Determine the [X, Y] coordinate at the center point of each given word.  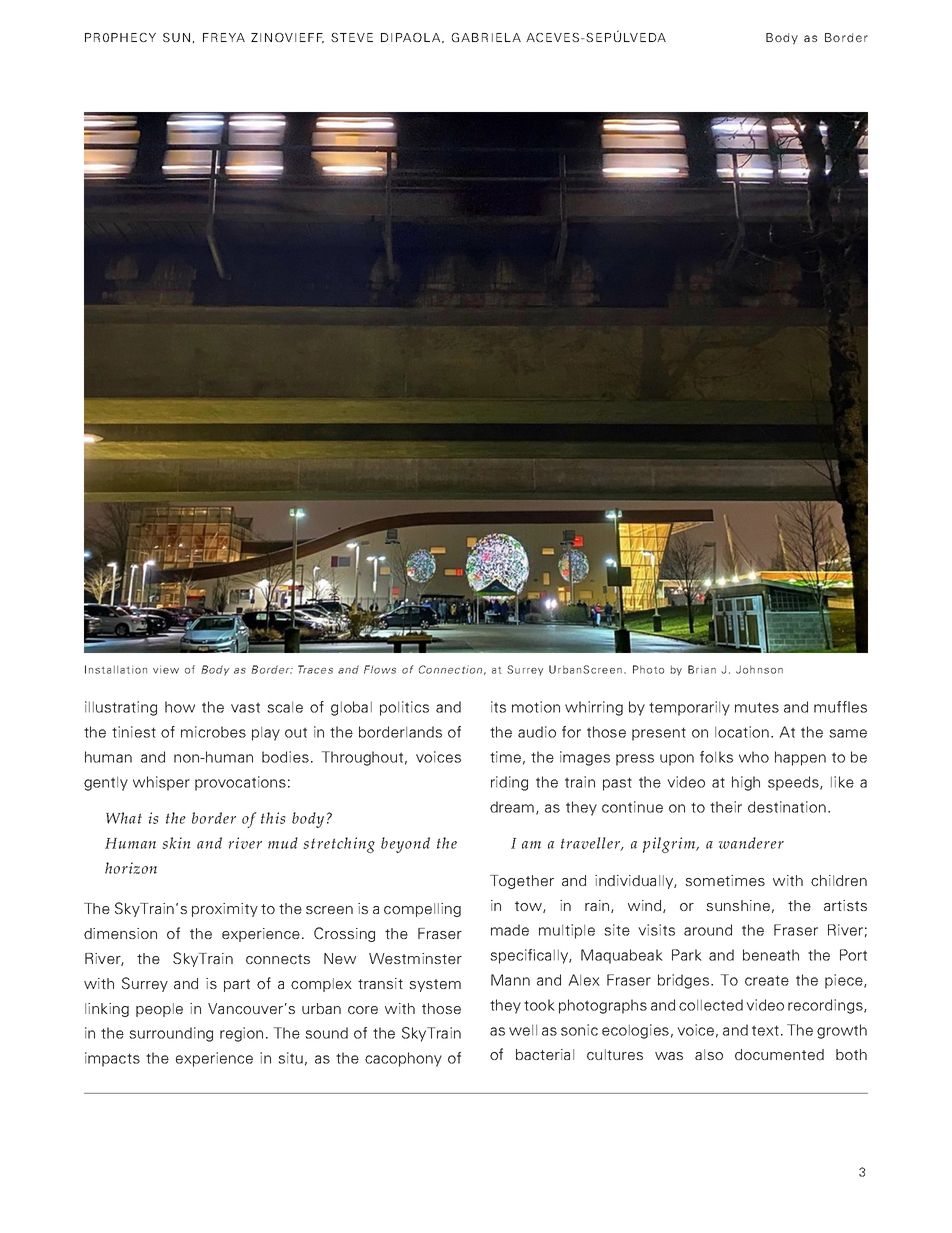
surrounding [171, 1034]
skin [176, 843]
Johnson [759, 669]
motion [536, 707]
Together [522, 882]
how [180, 707]
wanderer [751, 843]
